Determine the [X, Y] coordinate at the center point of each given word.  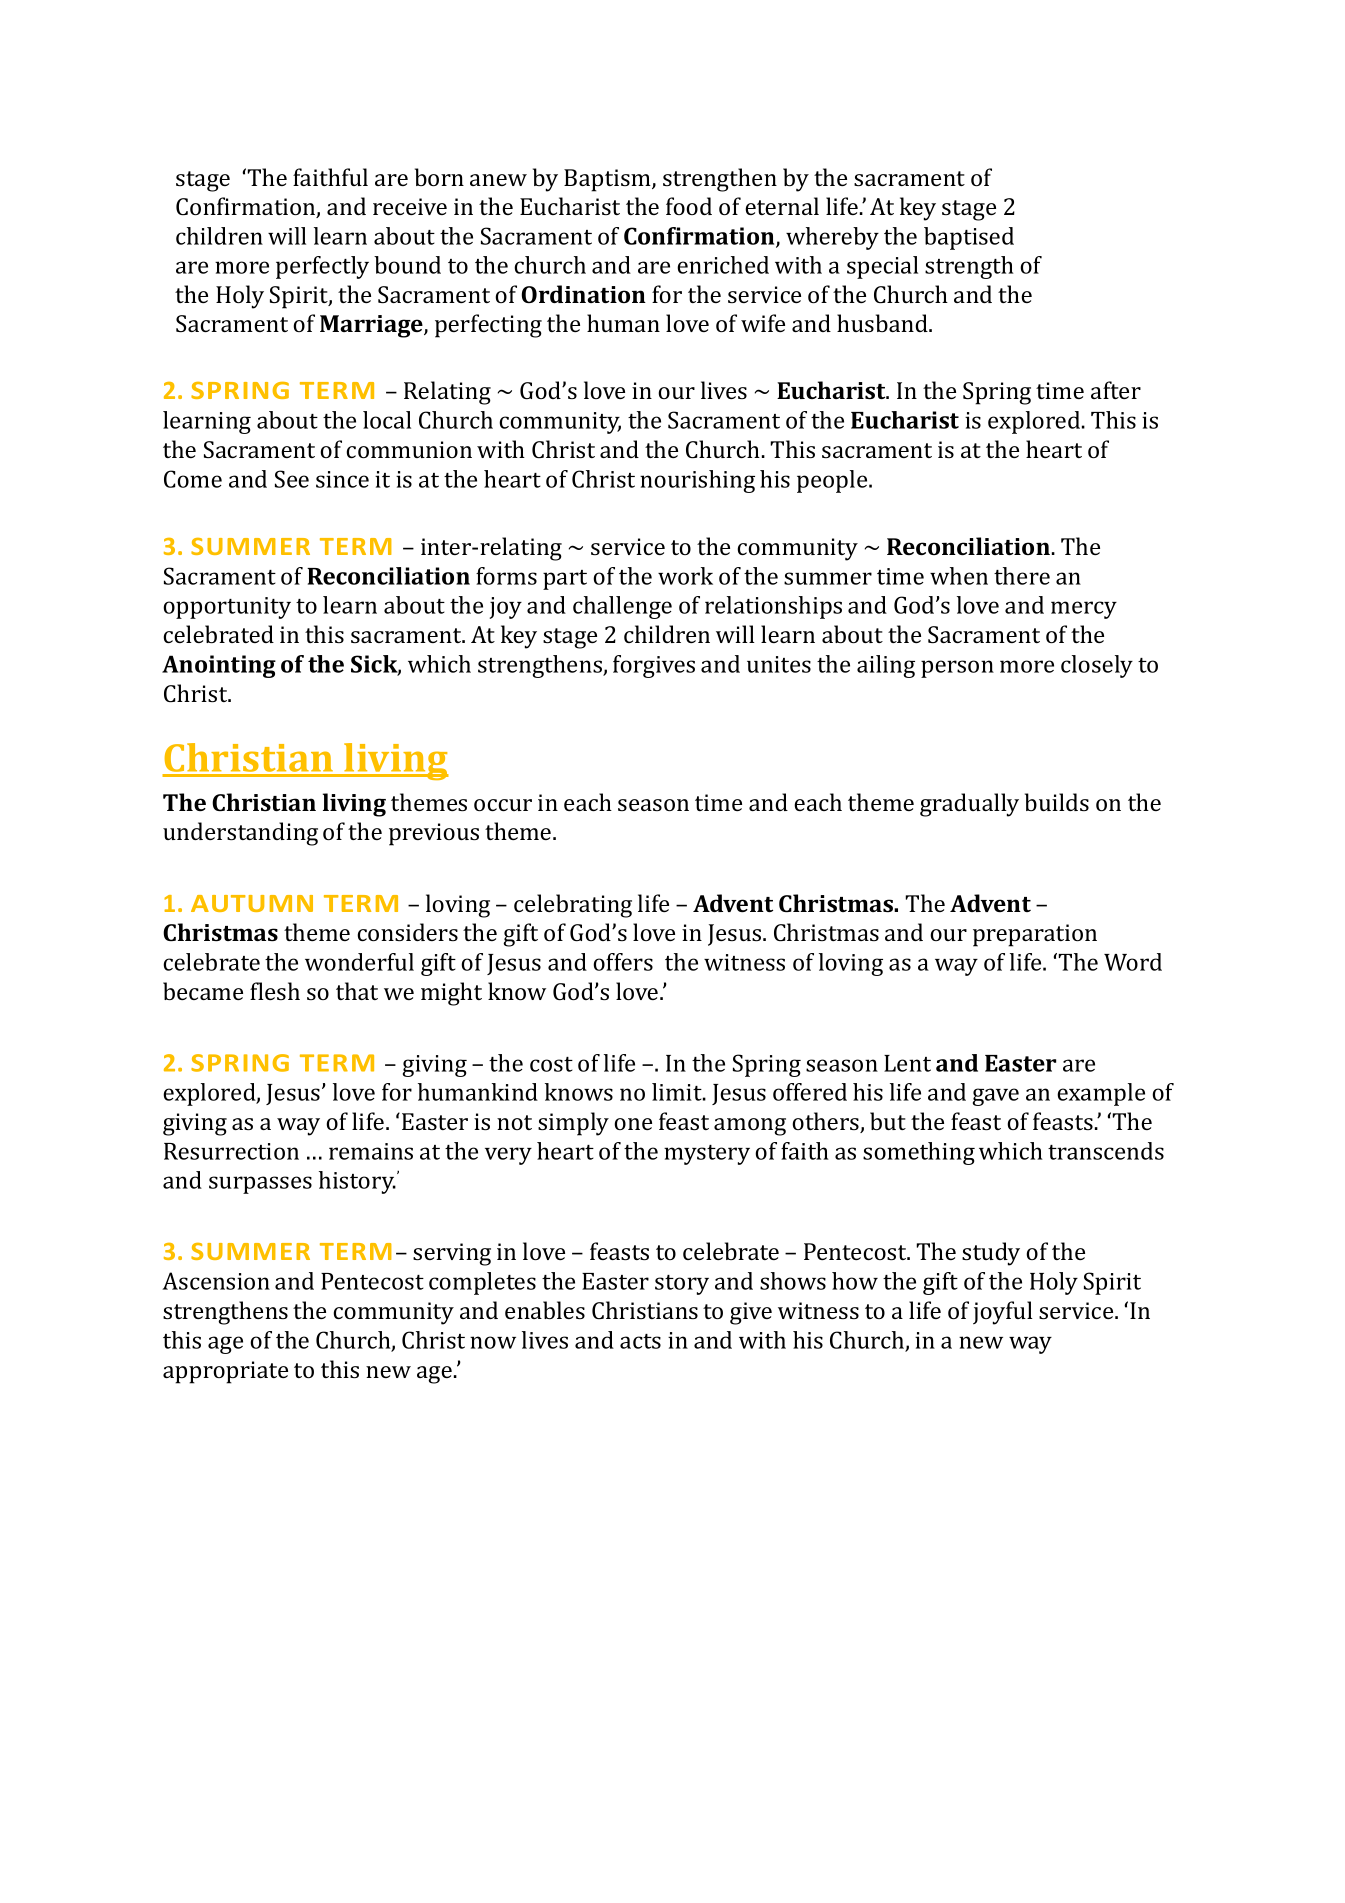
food [689, 206]
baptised [969, 238]
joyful [1003, 1313]
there [1022, 576]
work [685, 576]
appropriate [225, 1372]
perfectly [322, 267]
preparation [1035, 935]
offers [623, 962]
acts [640, 1341]
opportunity [227, 608]
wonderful [359, 962]
